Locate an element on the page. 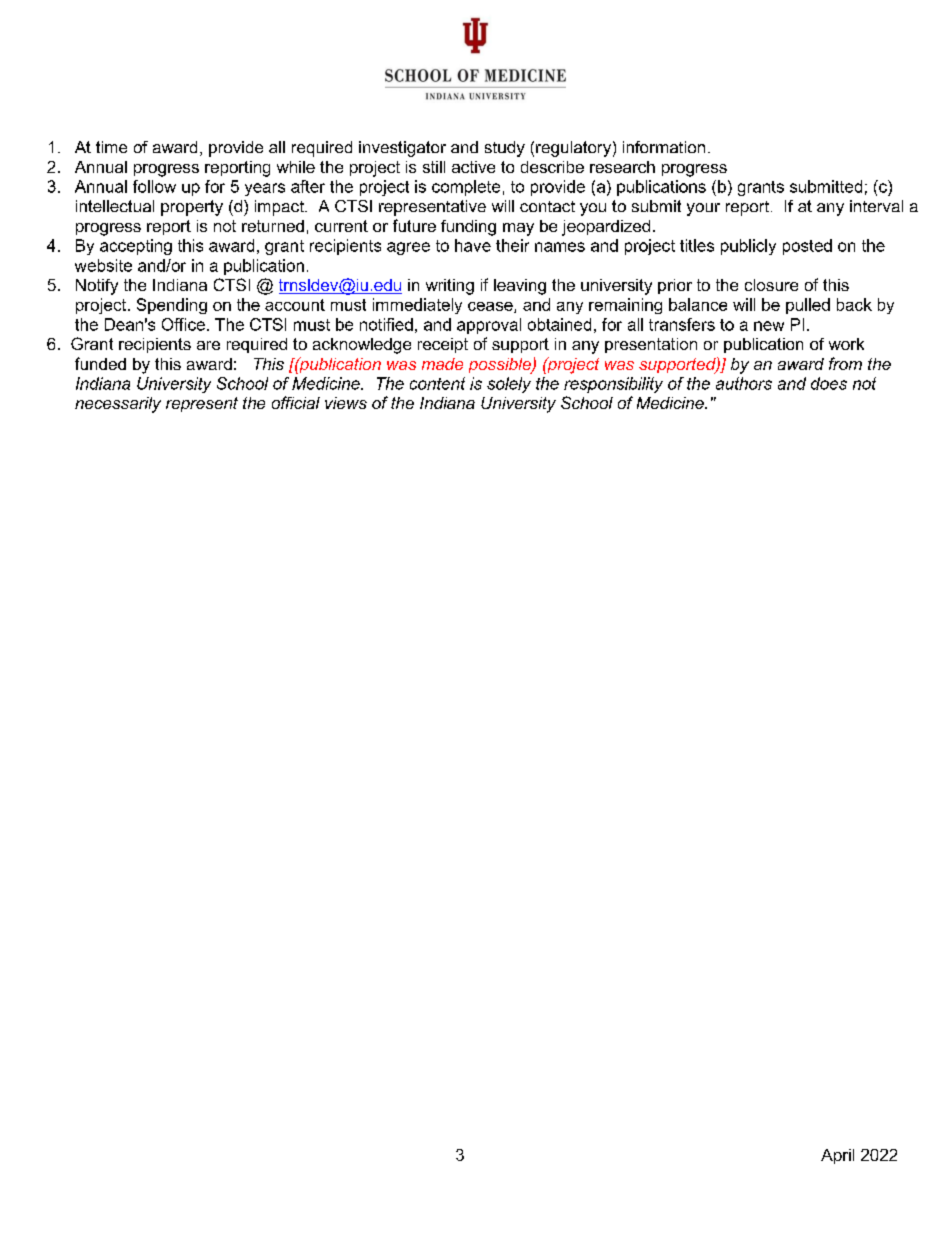 Image resolution: width=952 pixels, height=1233 pixels. active is located at coordinates (473, 167).
